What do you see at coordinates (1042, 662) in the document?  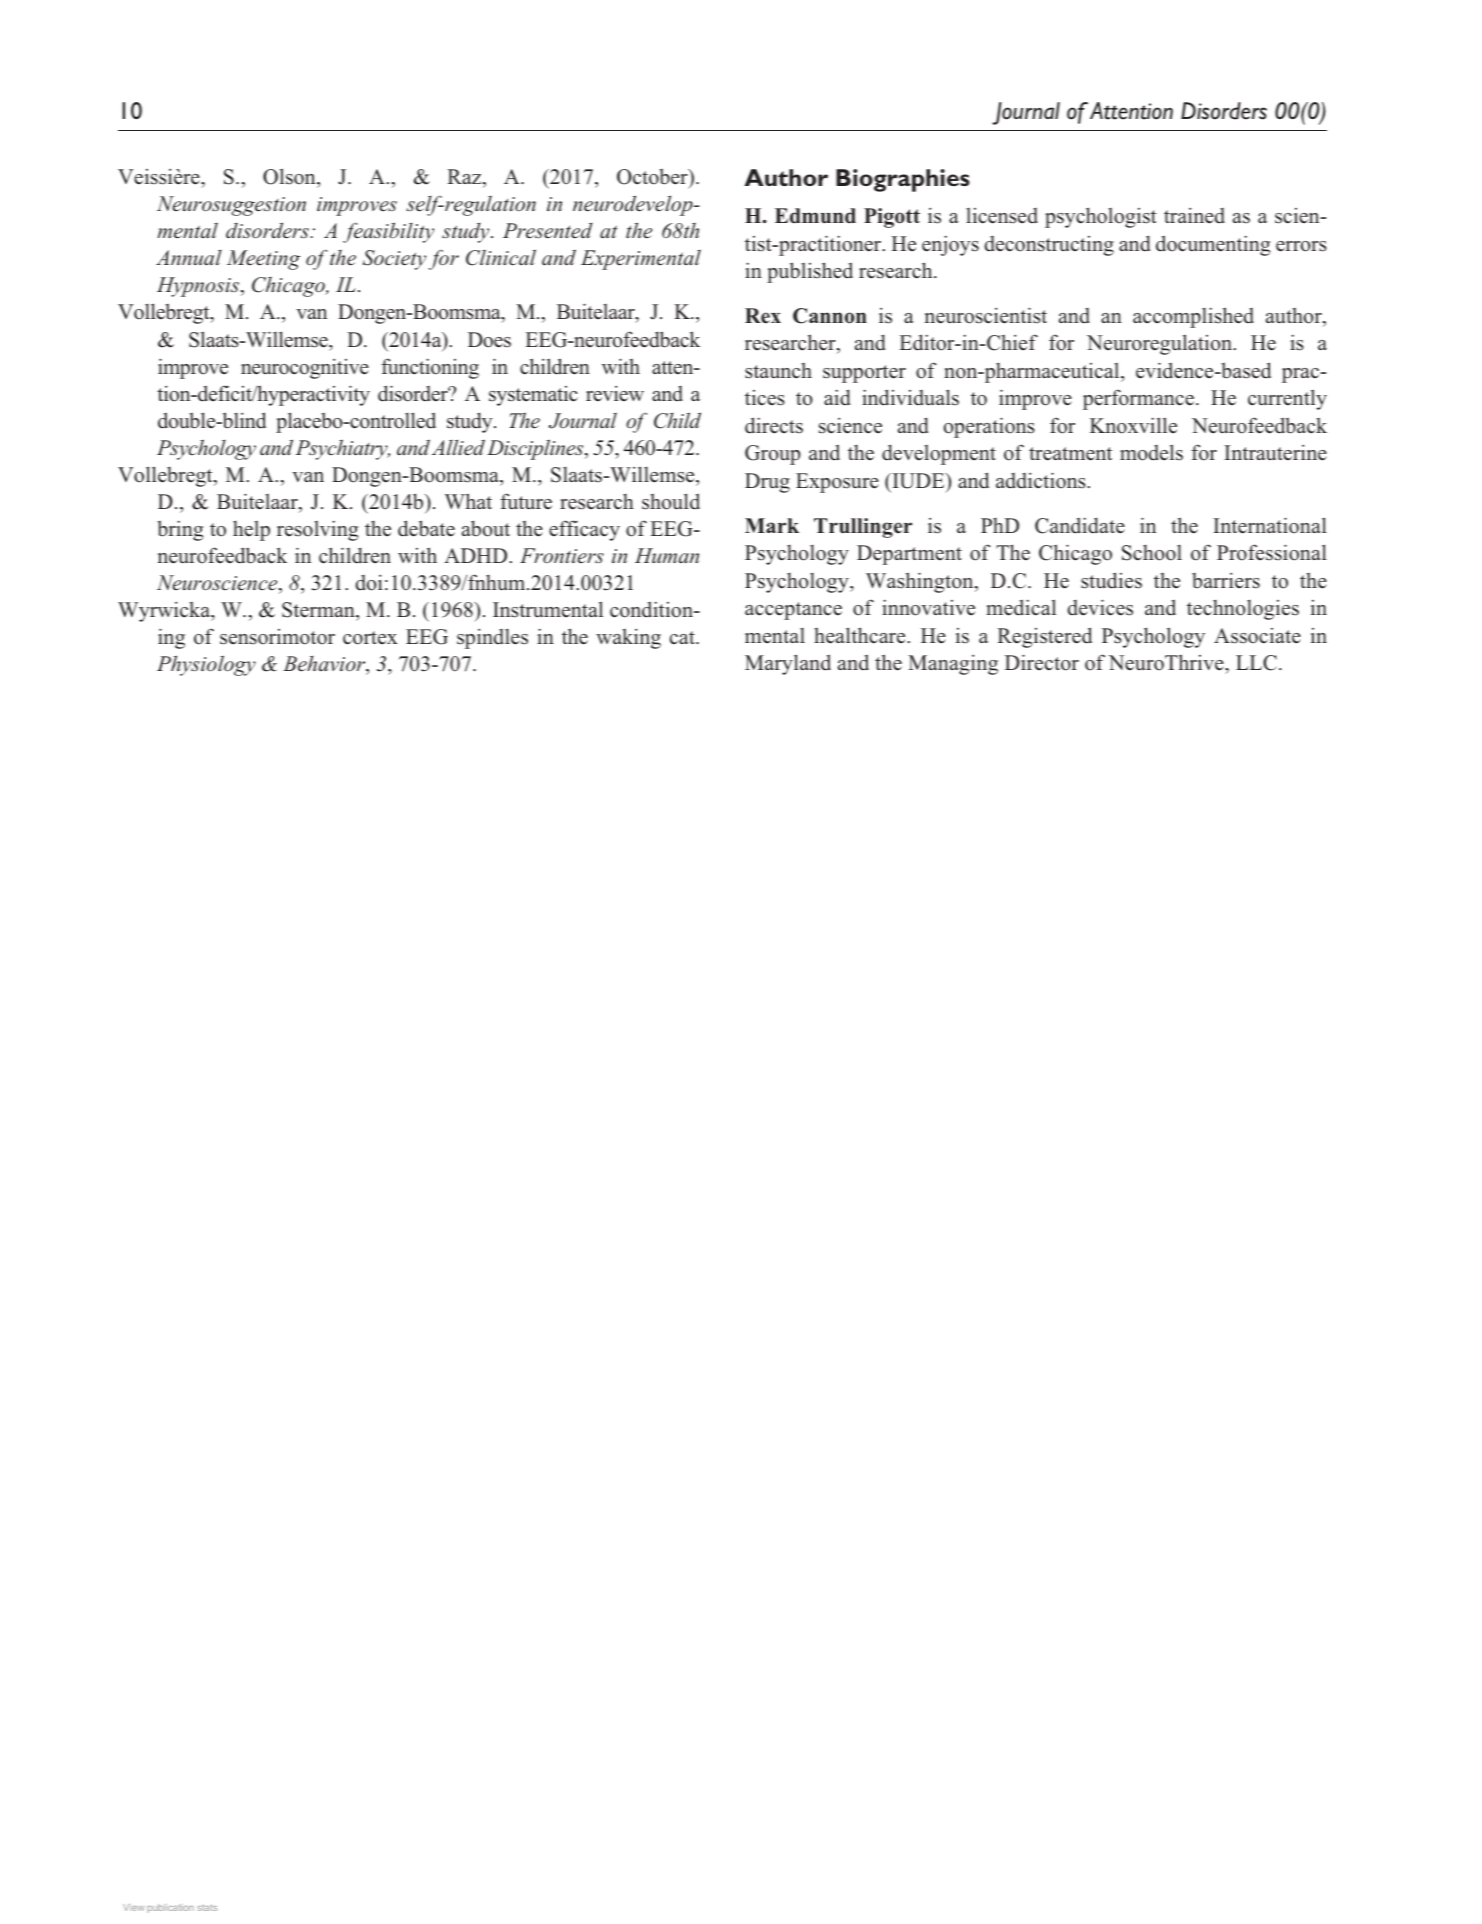 I see `Director` at bounding box center [1042, 662].
